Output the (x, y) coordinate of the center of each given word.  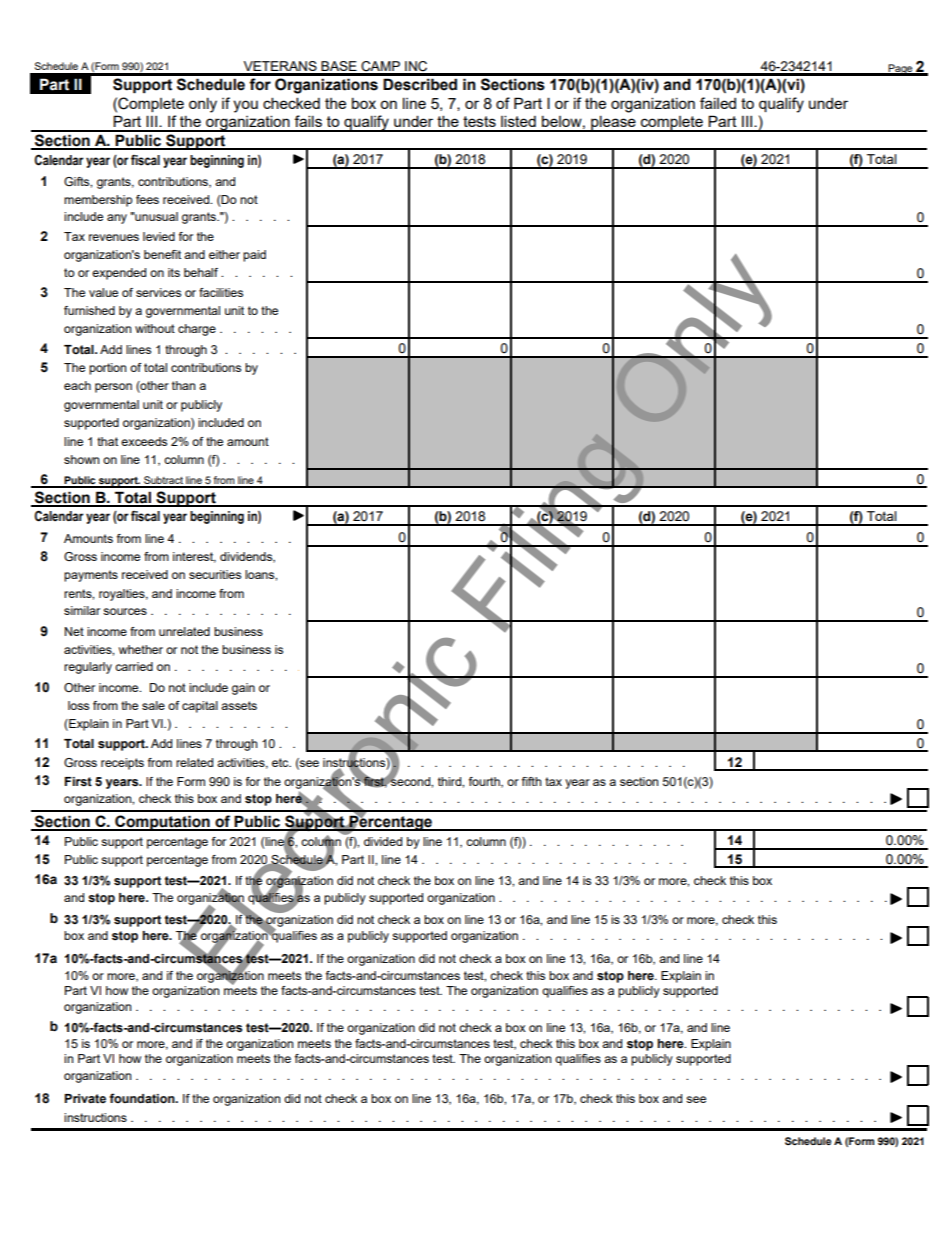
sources (125, 611)
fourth (485, 782)
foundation (143, 1098)
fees (147, 199)
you (245, 106)
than (183, 385)
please (613, 123)
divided (383, 841)
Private (85, 1098)
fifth (531, 781)
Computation (162, 823)
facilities (221, 292)
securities (215, 574)
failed (718, 103)
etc (281, 762)
